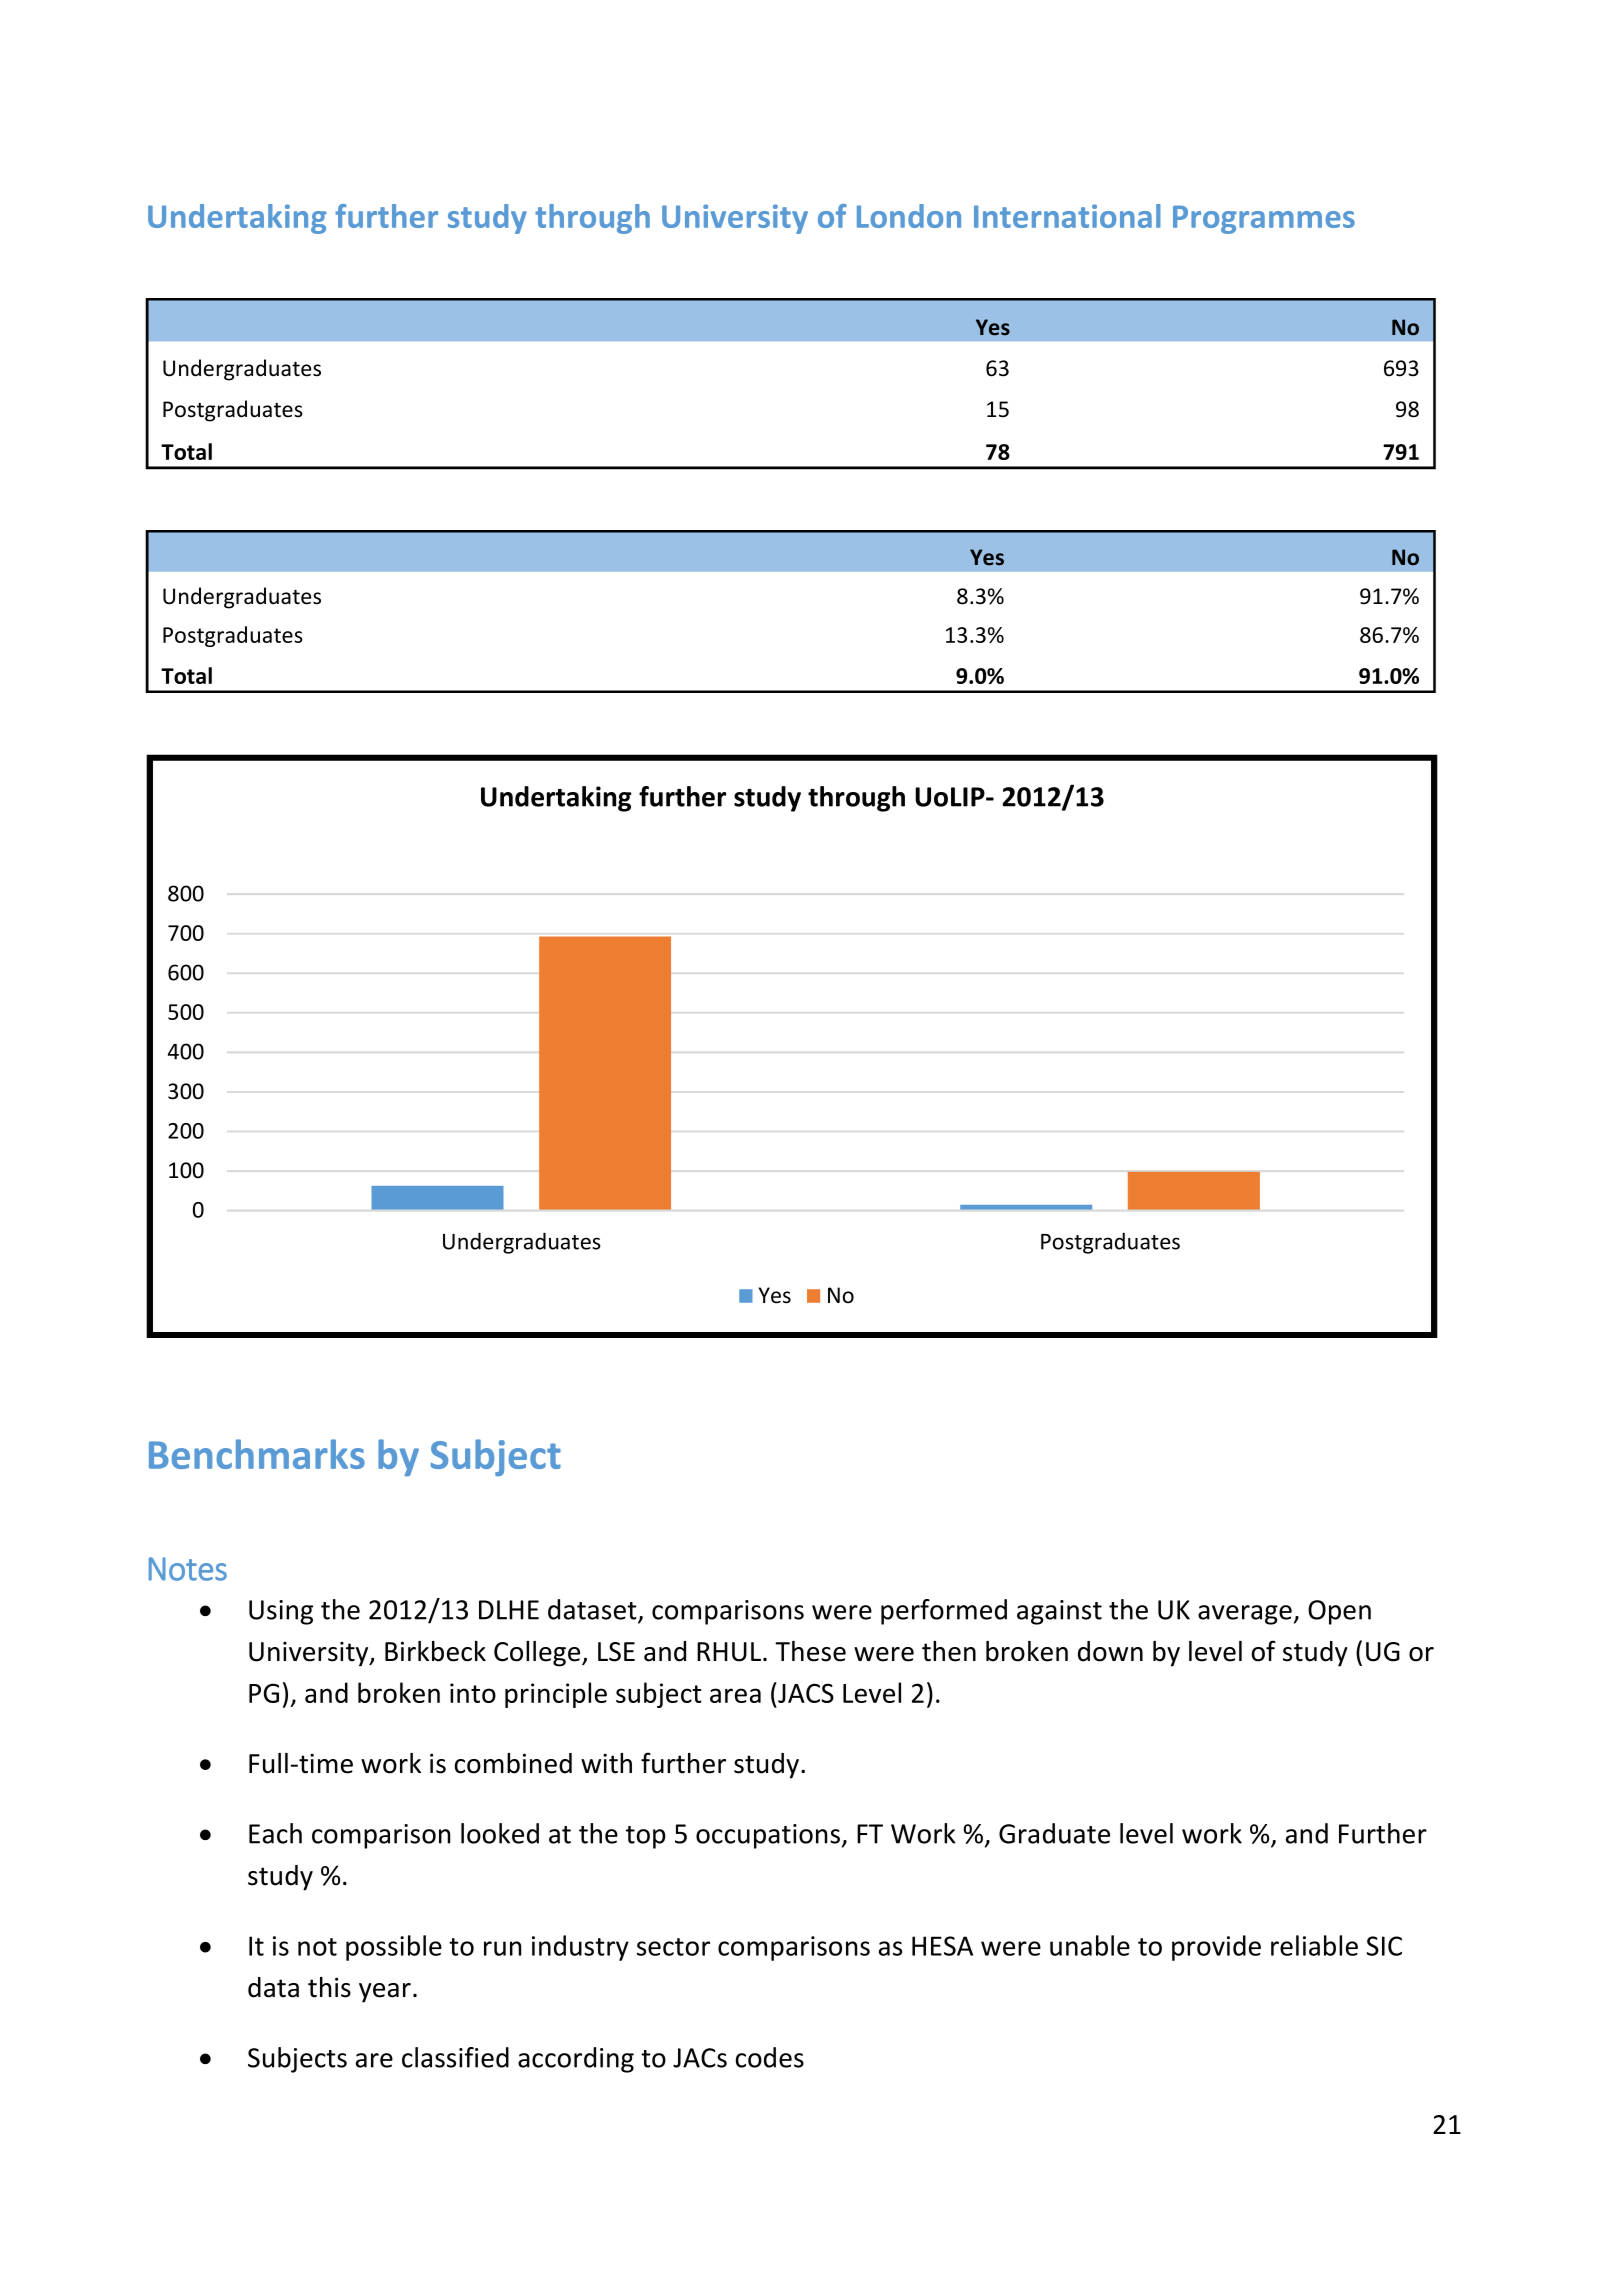  Describe the element at coordinates (944, 1612) in the screenshot. I see `performed` at that location.
